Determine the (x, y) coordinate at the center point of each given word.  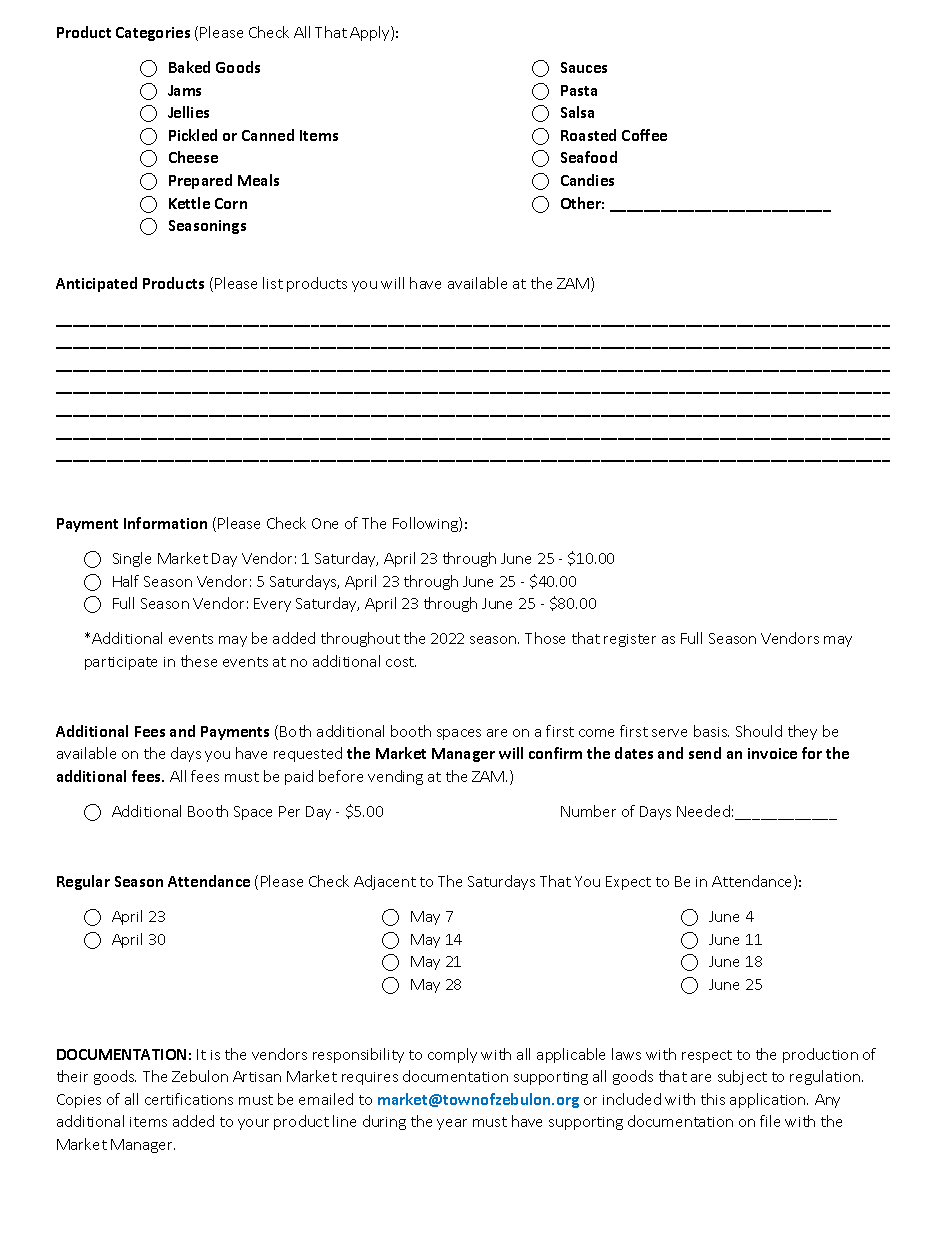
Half (126, 581)
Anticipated (96, 284)
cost (401, 662)
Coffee (644, 135)
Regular (83, 882)
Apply (371, 33)
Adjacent (385, 882)
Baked (189, 67)
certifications (189, 1099)
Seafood (589, 157)
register (630, 640)
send (705, 753)
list (273, 283)
